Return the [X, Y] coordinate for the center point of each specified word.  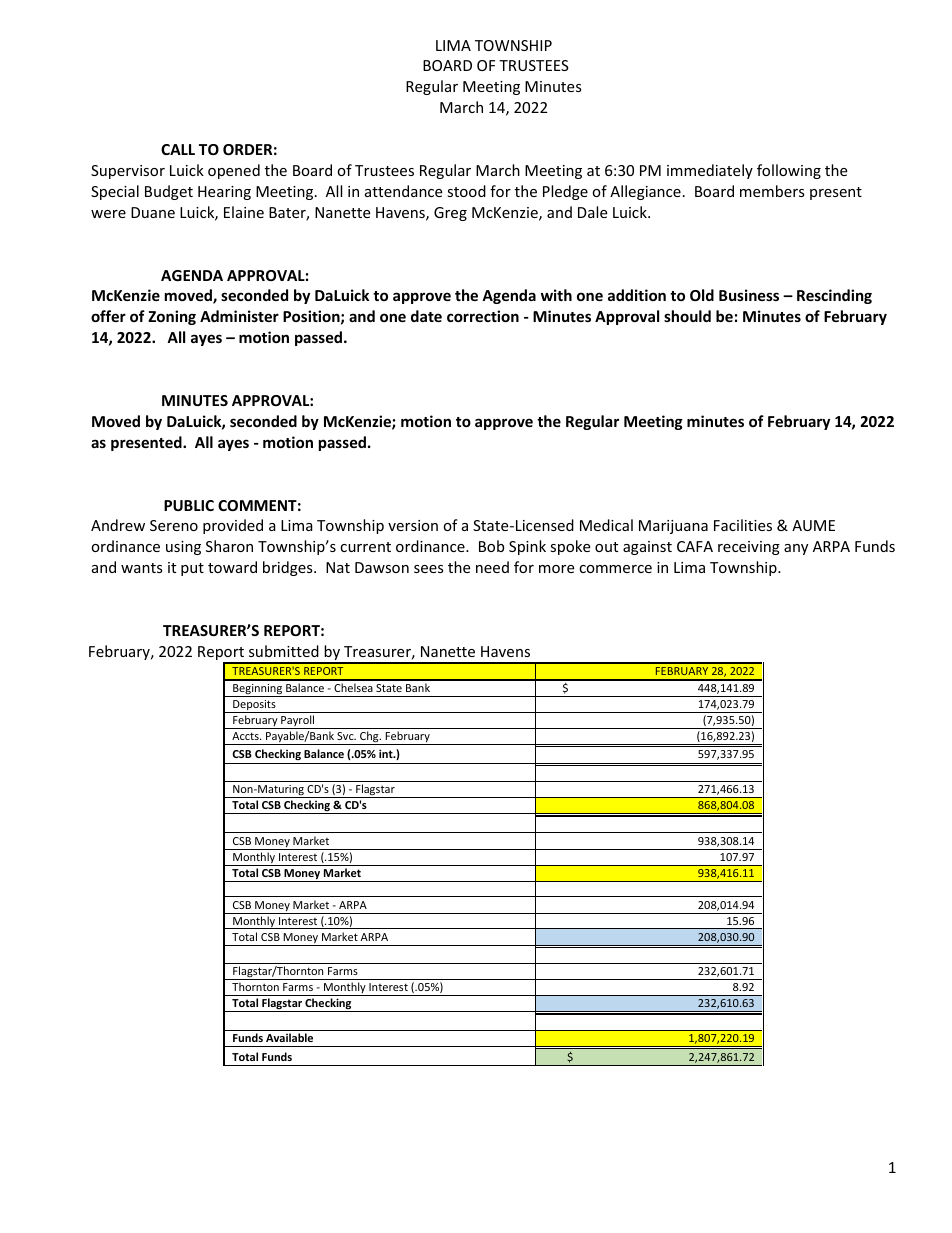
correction [483, 316]
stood [466, 191]
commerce [615, 569]
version [413, 525]
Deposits [254, 706]
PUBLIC [189, 505]
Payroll [298, 722]
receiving [749, 548]
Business [749, 295]
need [492, 567]
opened [234, 171]
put [192, 569]
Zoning [172, 317]
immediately [710, 171]
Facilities [743, 525]
